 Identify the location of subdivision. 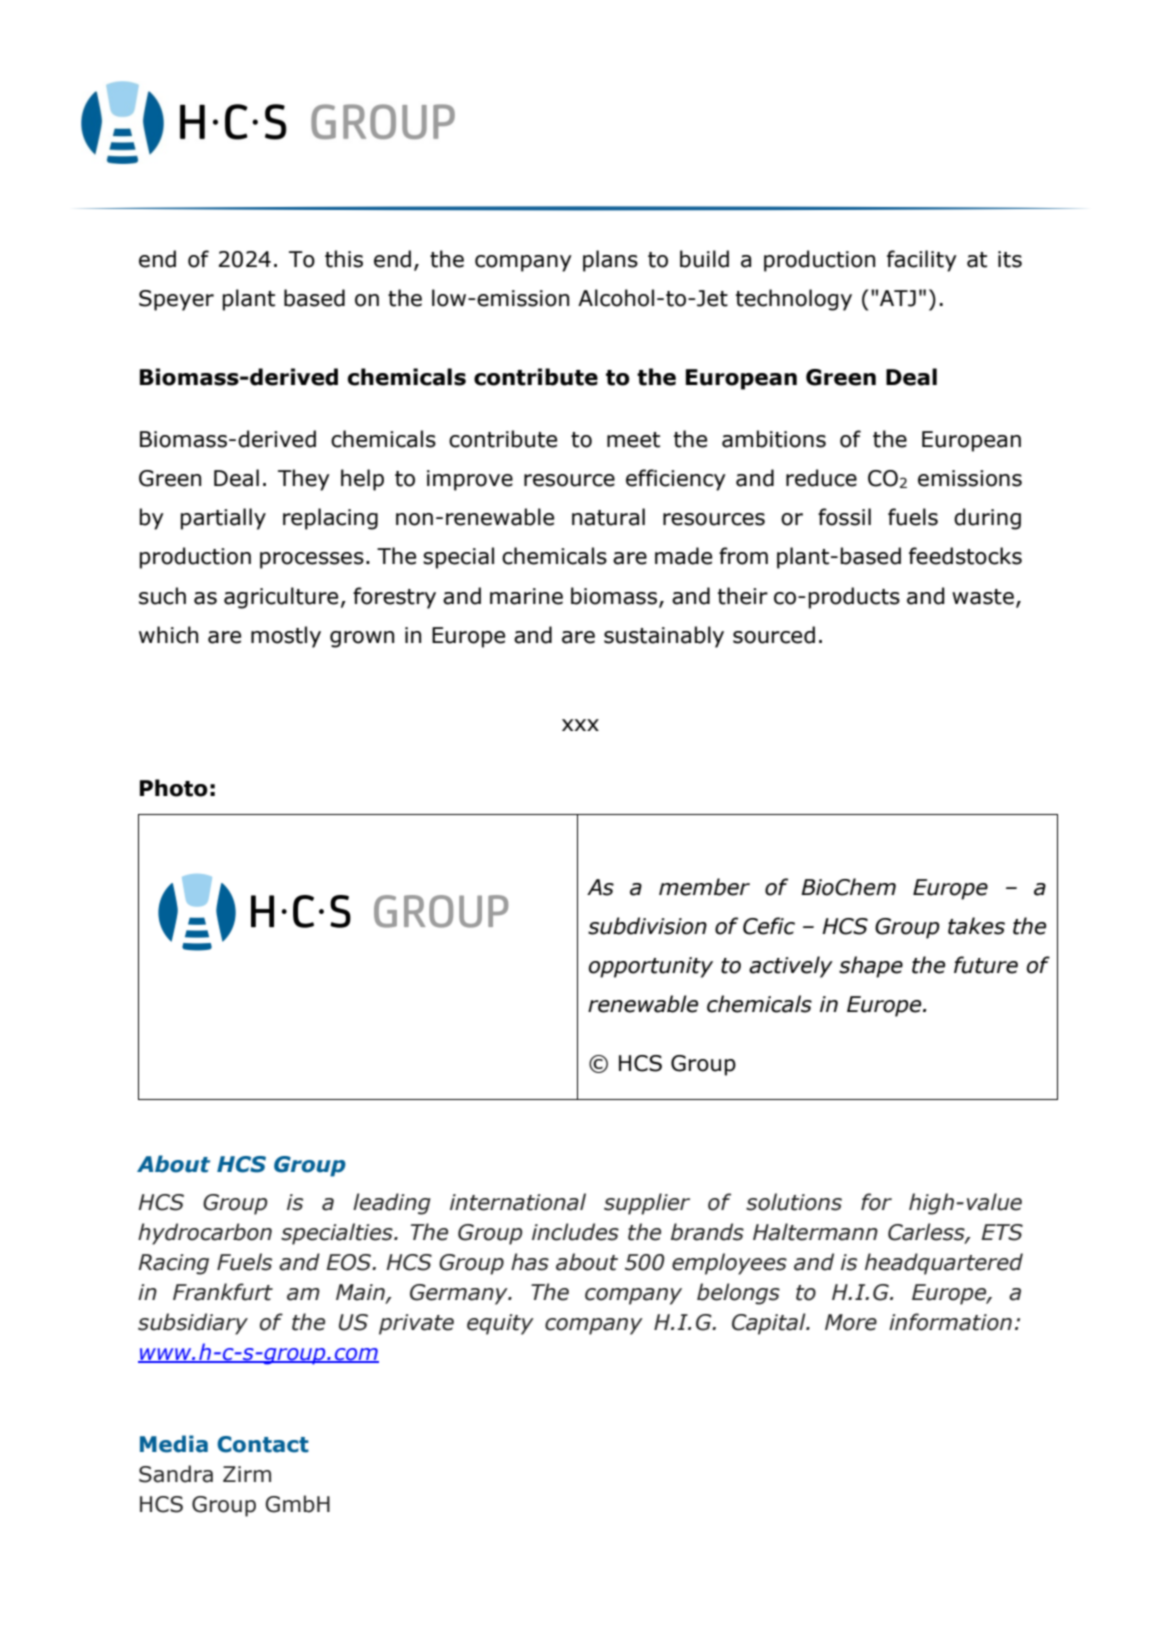
(647, 926).
